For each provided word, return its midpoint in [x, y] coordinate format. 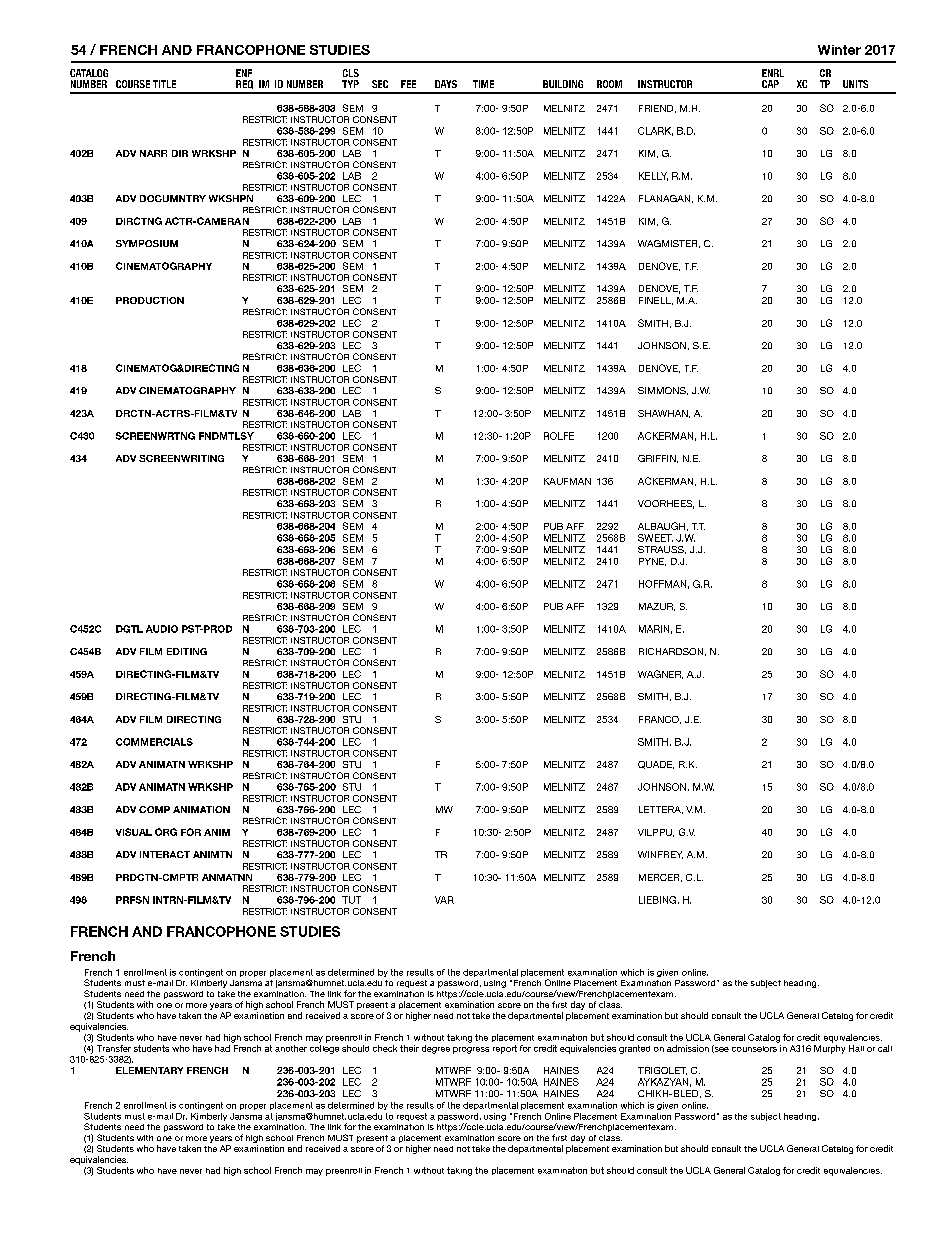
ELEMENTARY [149, 1070]
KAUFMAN [567, 481]
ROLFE [559, 436]
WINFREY [660, 855]
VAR [444, 900]
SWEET [655, 538]
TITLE [164, 84]
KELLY [653, 176]
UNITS [855, 84]
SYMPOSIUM [147, 243]
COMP [154, 809]
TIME [483, 84]
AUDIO [162, 629]
